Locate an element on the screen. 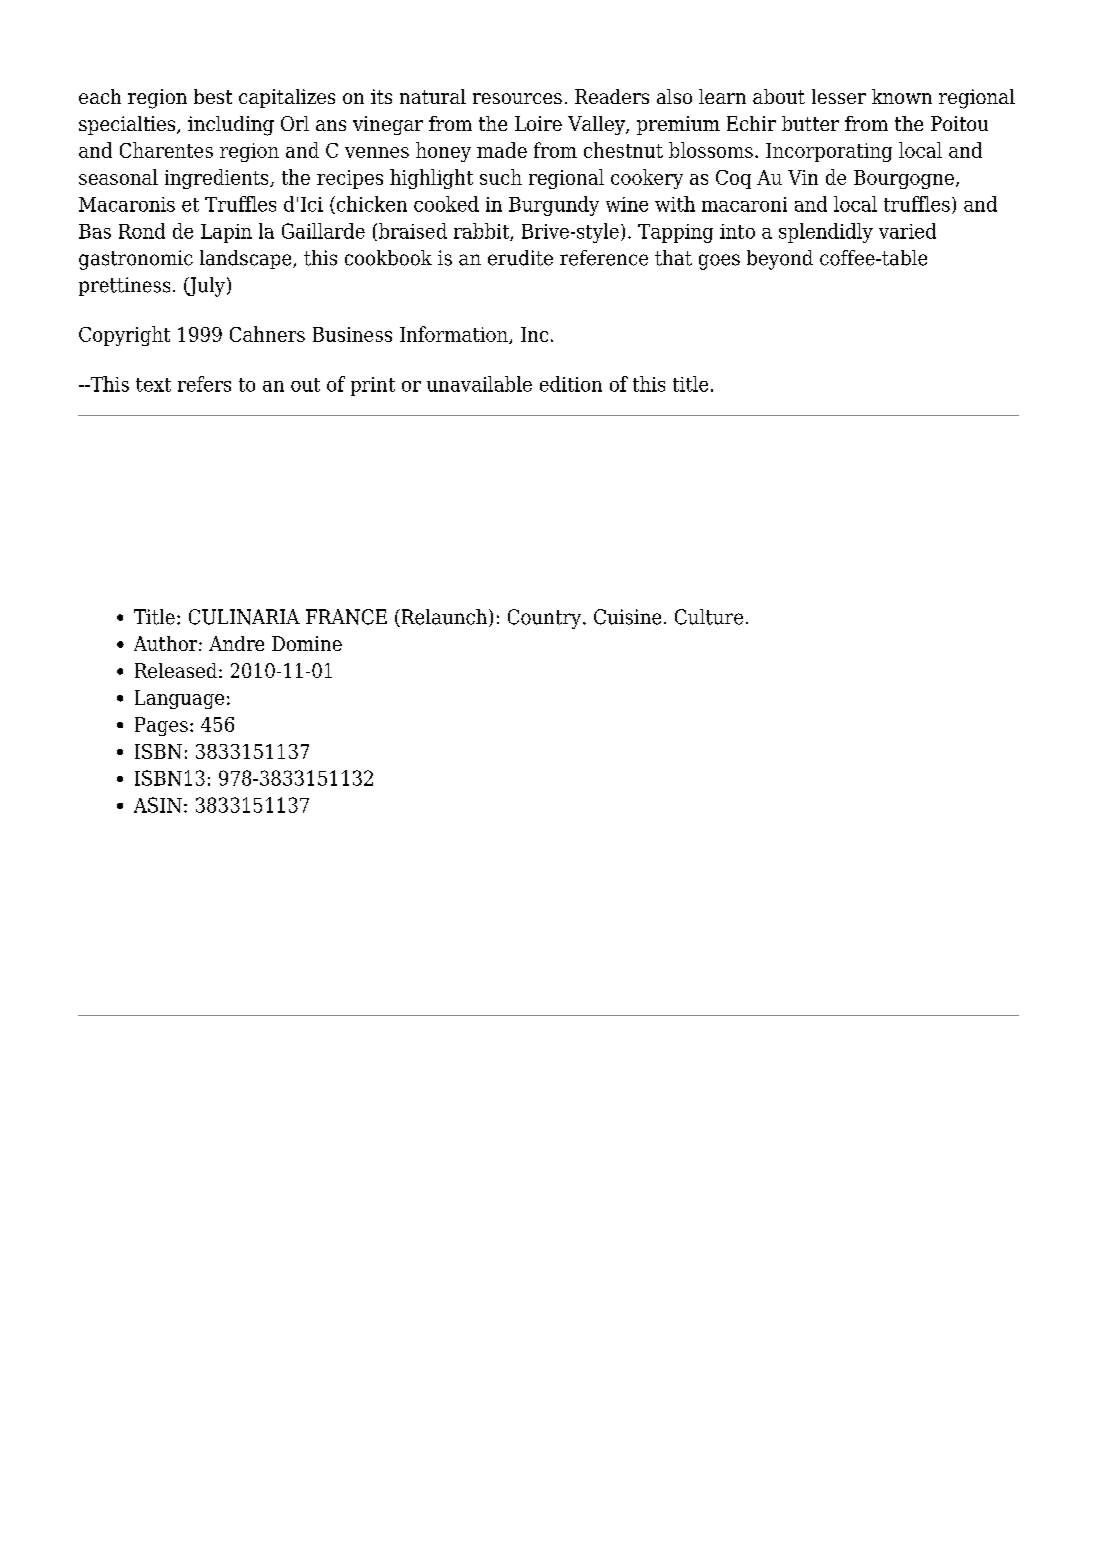 This screenshot has width=1097, height=1551. Andre is located at coordinates (236, 643).
